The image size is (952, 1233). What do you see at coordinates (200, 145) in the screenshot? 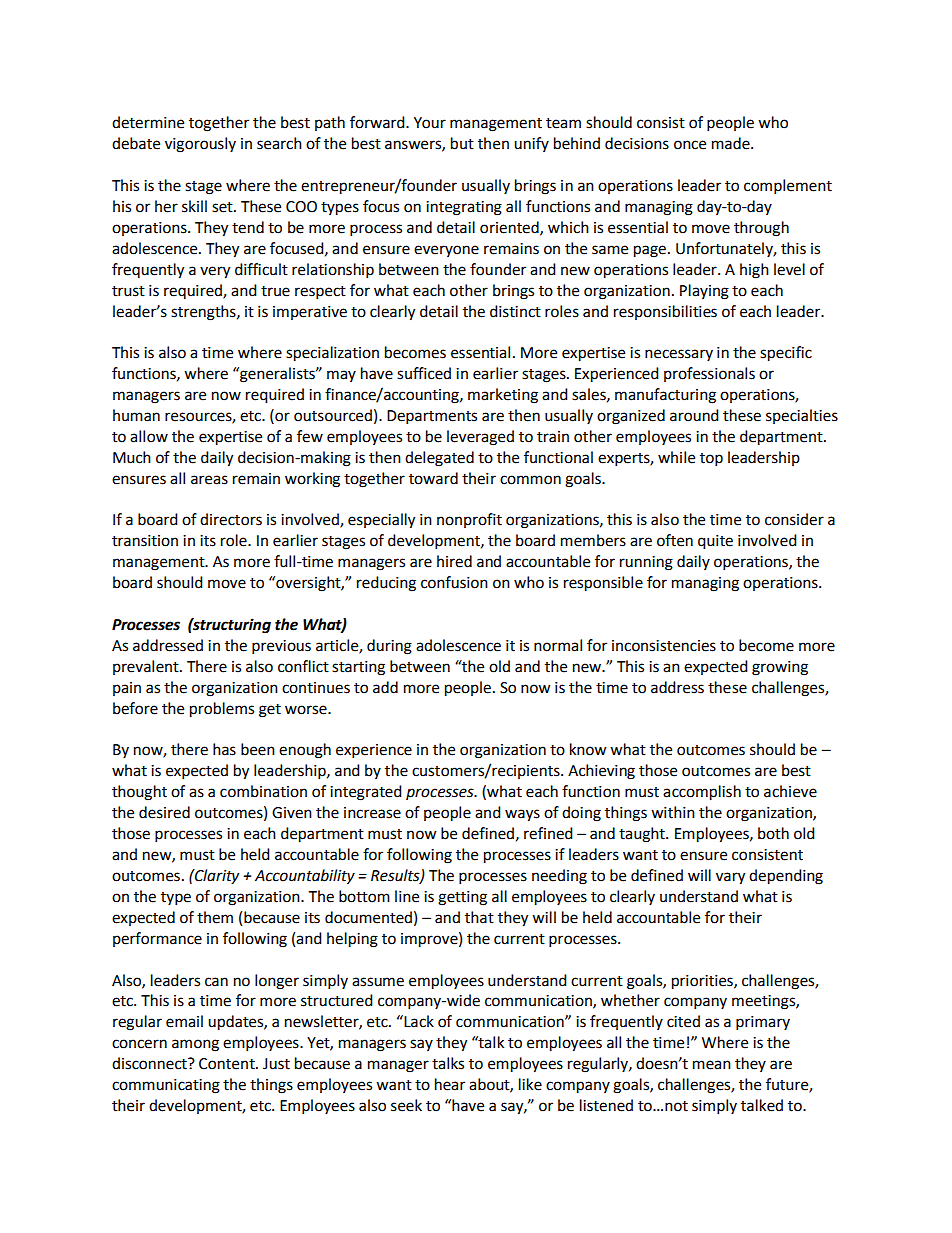
I see `vigorously` at bounding box center [200, 145].
